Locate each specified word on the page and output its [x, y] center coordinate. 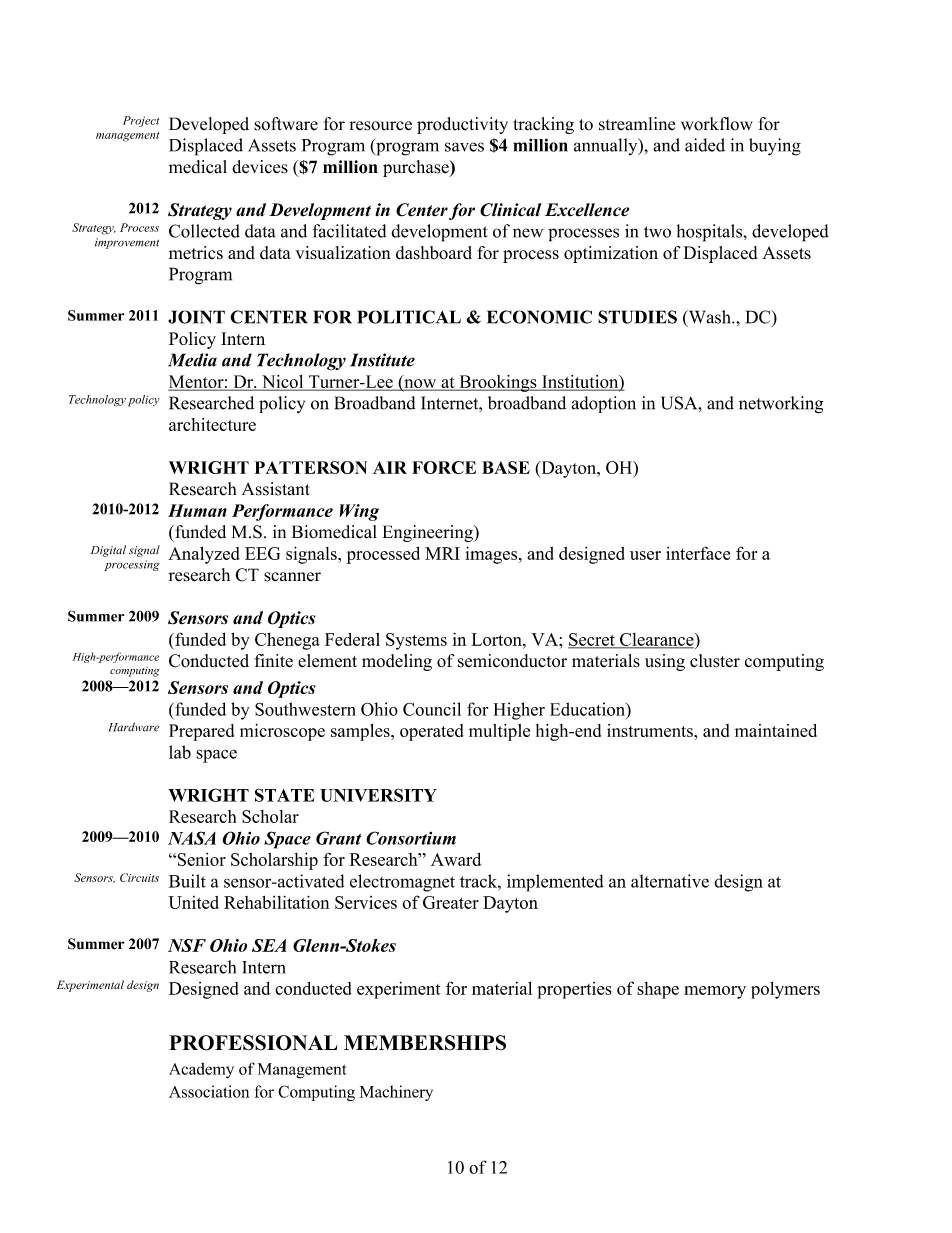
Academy [201, 1071]
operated [431, 732]
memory [715, 992]
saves [464, 147]
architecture [212, 424]
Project [141, 121]
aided [705, 145]
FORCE [444, 467]
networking [781, 405]
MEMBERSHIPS [425, 1043]
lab [180, 752]
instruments [651, 730]
